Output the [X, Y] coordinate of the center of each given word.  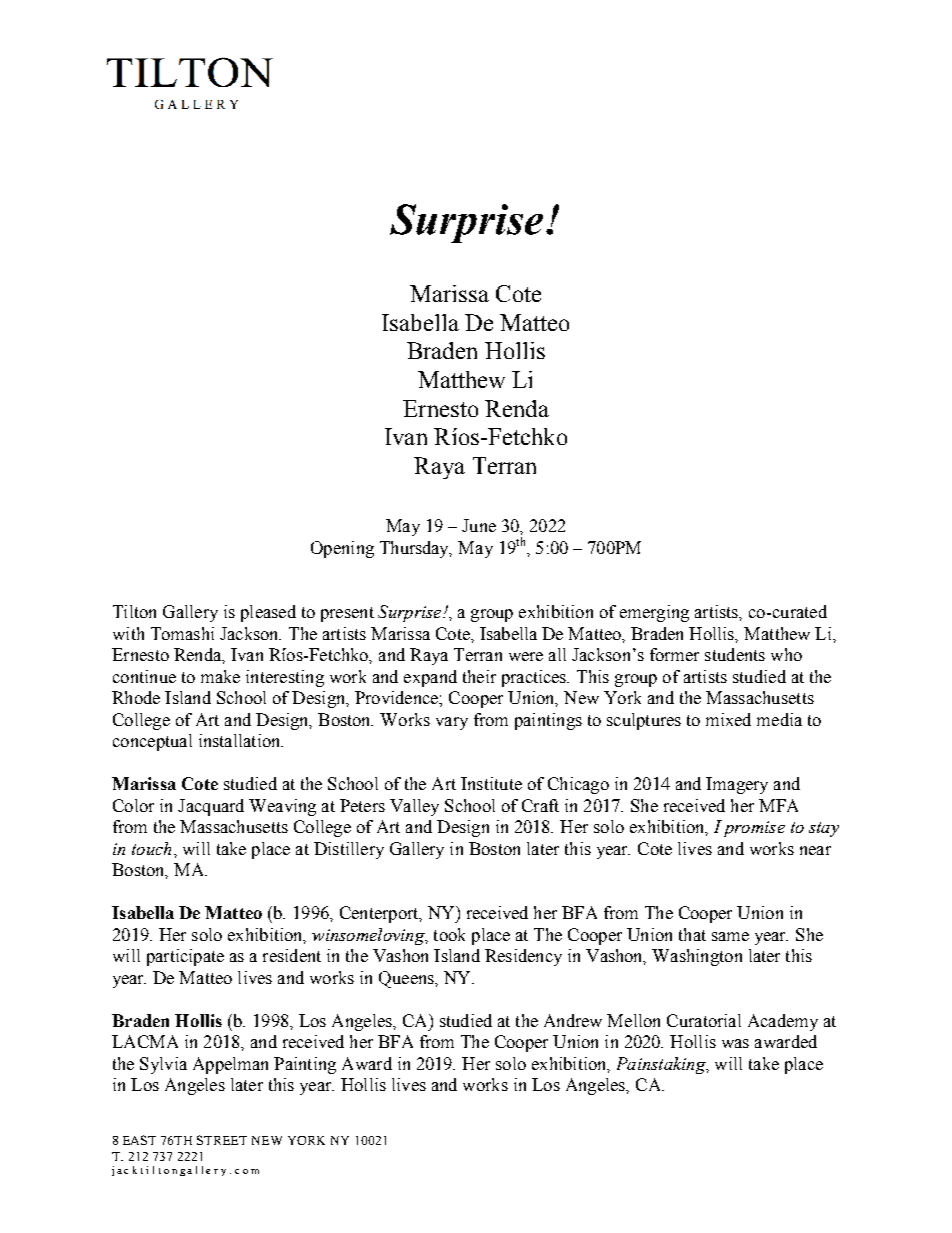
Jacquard [211, 807]
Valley [414, 807]
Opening [342, 549]
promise [754, 829]
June [479, 525]
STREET [222, 1140]
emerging [654, 613]
